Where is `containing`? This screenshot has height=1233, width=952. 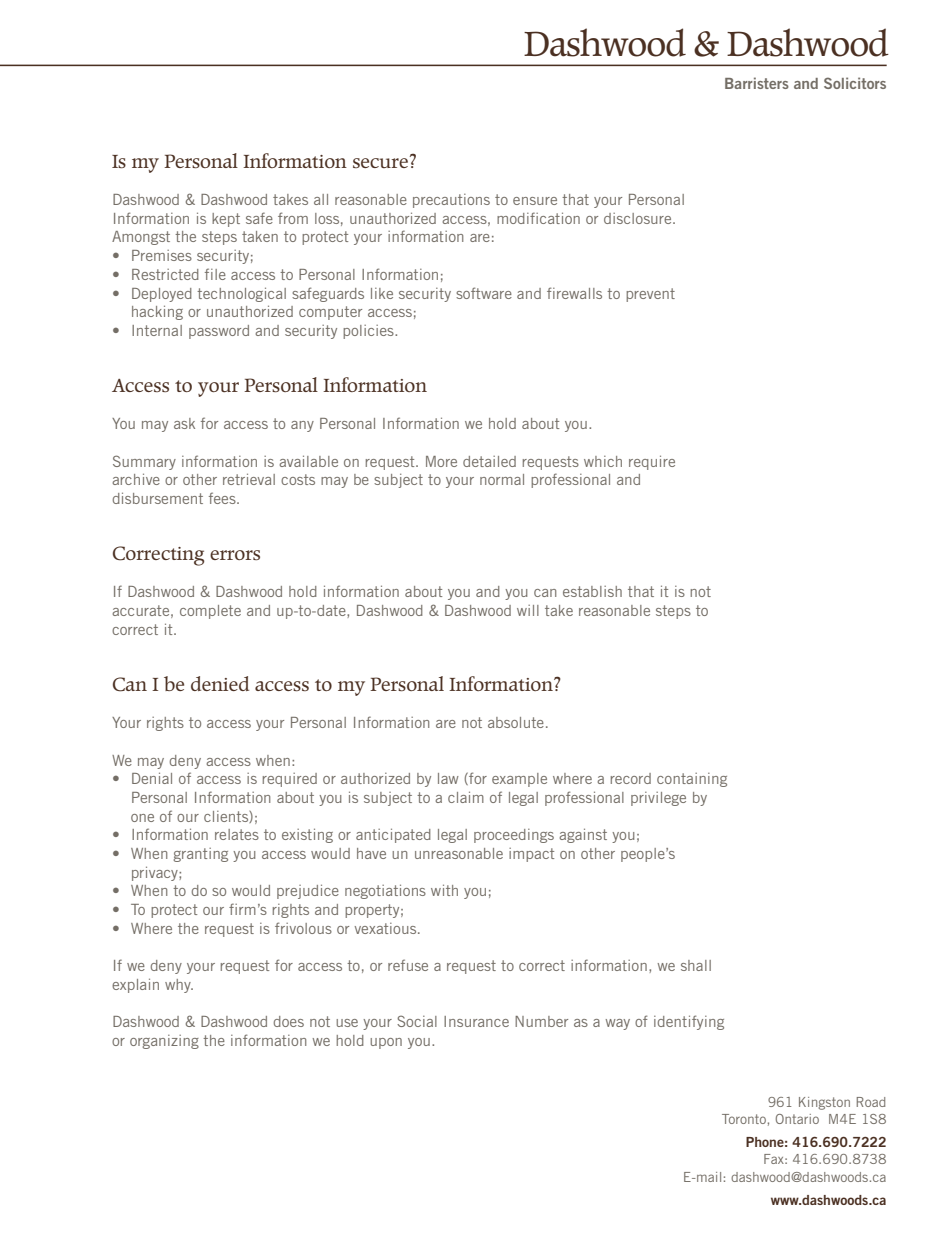 containing is located at coordinates (692, 780).
